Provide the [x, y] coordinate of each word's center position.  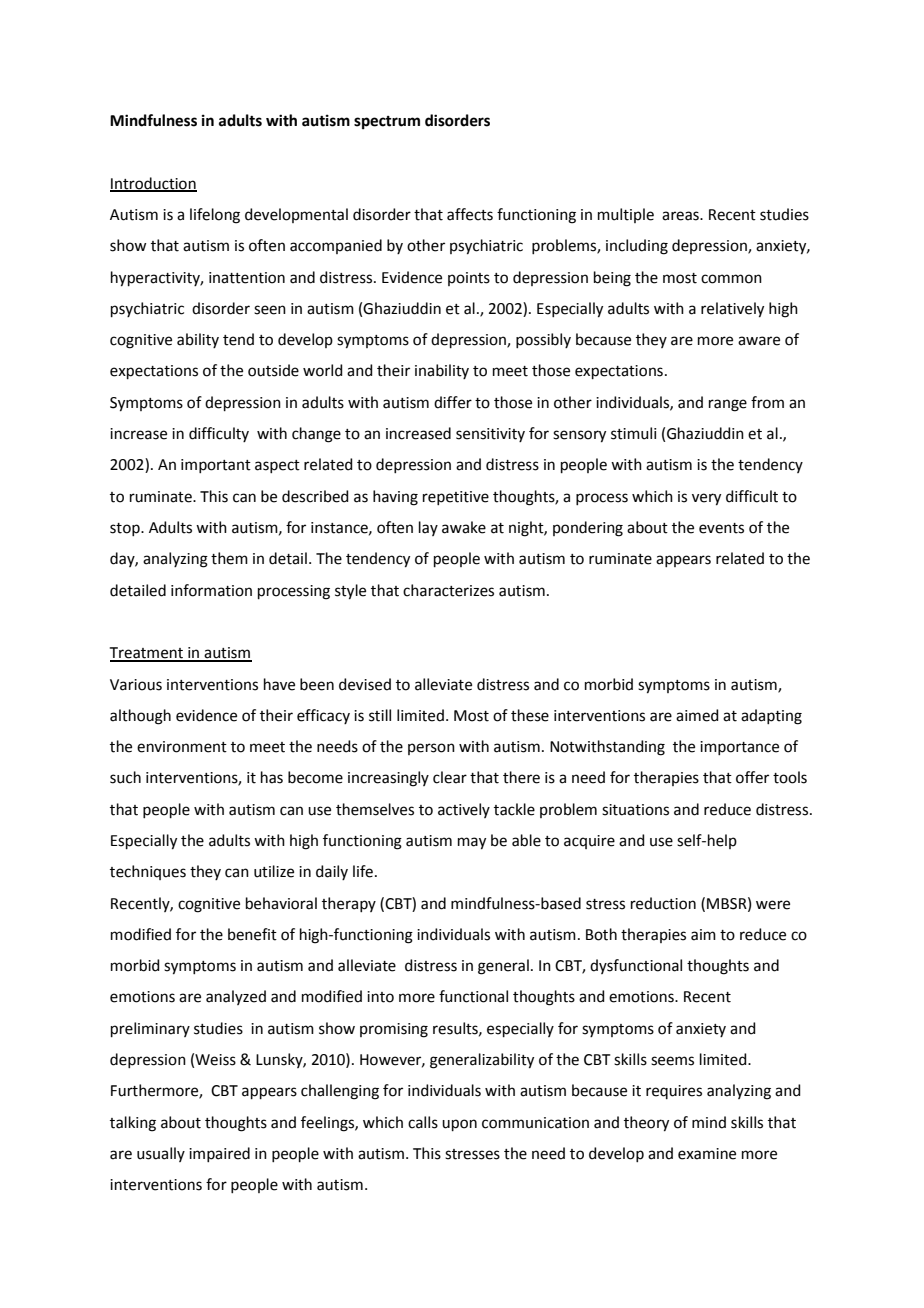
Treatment [148, 654]
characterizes [448, 590]
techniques [148, 872]
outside [273, 370]
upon [459, 1125]
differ [453, 402]
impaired [219, 1154]
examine [707, 1154]
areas [681, 216]
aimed [697, 715]
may [472, 843]
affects [470, 214]
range [728, 405]
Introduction [153, 184]
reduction [663, 903]
